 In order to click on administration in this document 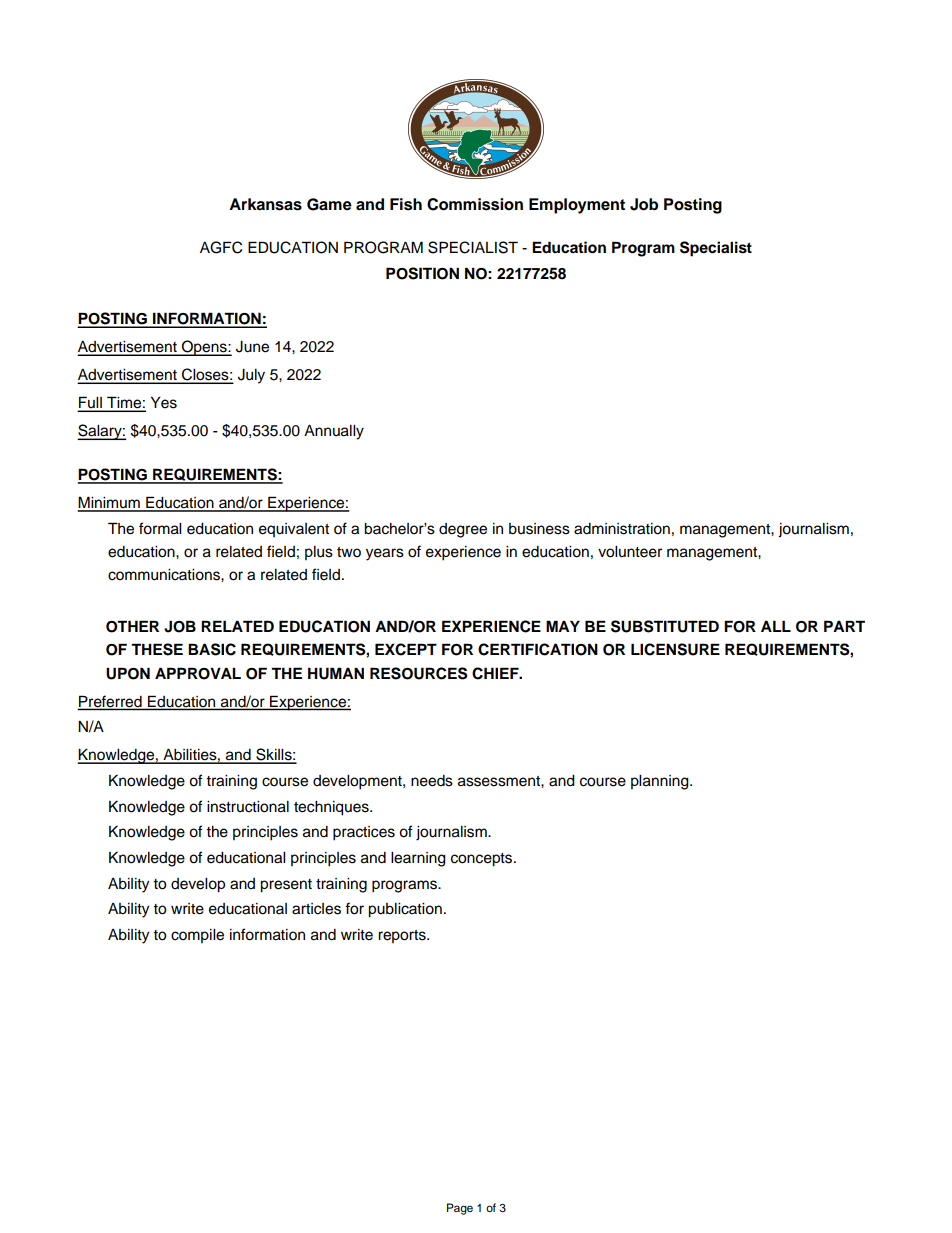, I will do `click(622, 529)`.
